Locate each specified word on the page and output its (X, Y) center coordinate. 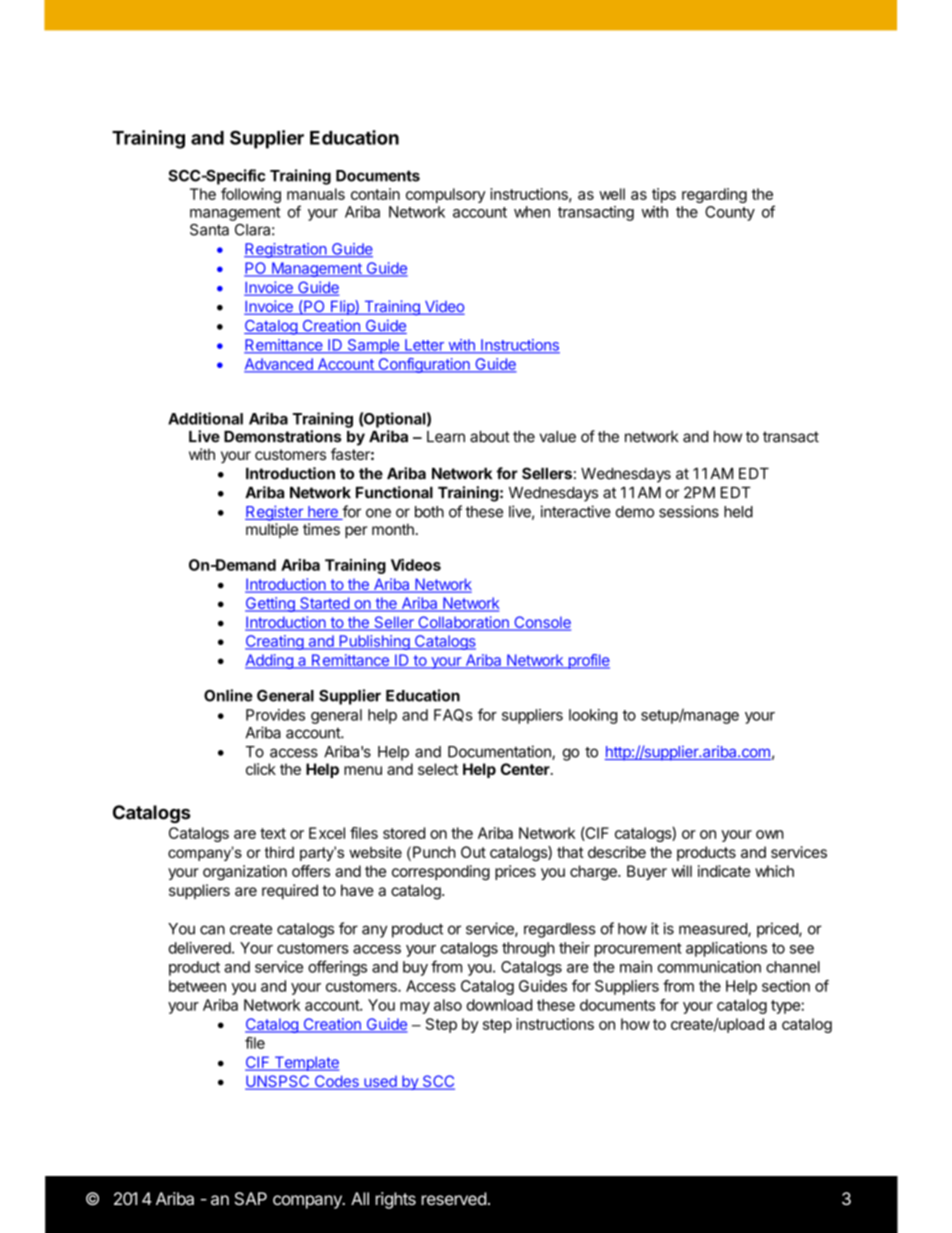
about (490, 437)
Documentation (500, 752)
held (738, 512)
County (730, 213)
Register (275, 513)
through (528, 949)
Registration (286, 250)
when (532, 212)
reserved (454, 1198)
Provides (275, 715)
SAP (251, 1199)
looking (593, 716)
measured (714, 930)
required (290, 891)
